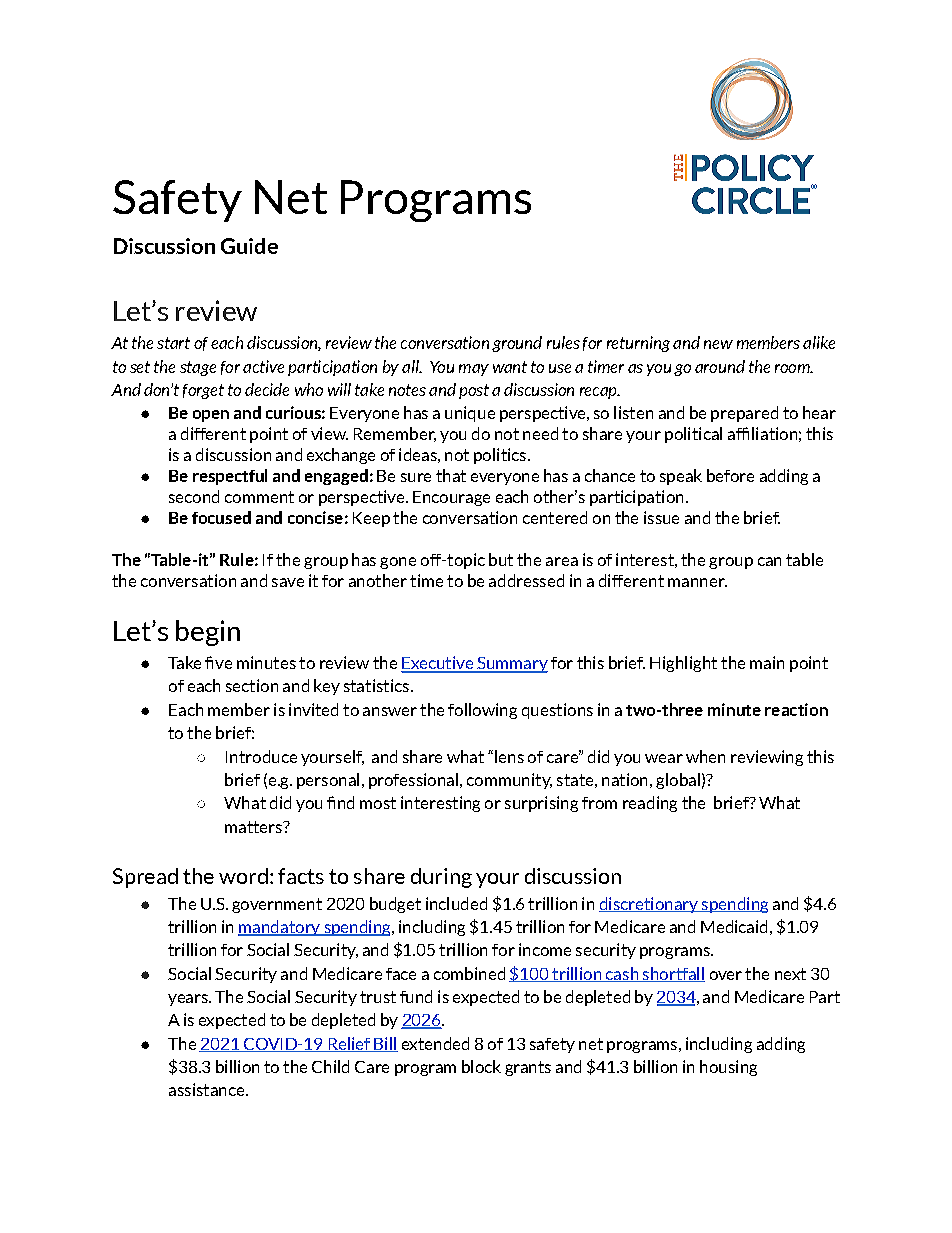 The height and width of the screenshot is (1233, 952). I want to click on main, so click(767, 662).
